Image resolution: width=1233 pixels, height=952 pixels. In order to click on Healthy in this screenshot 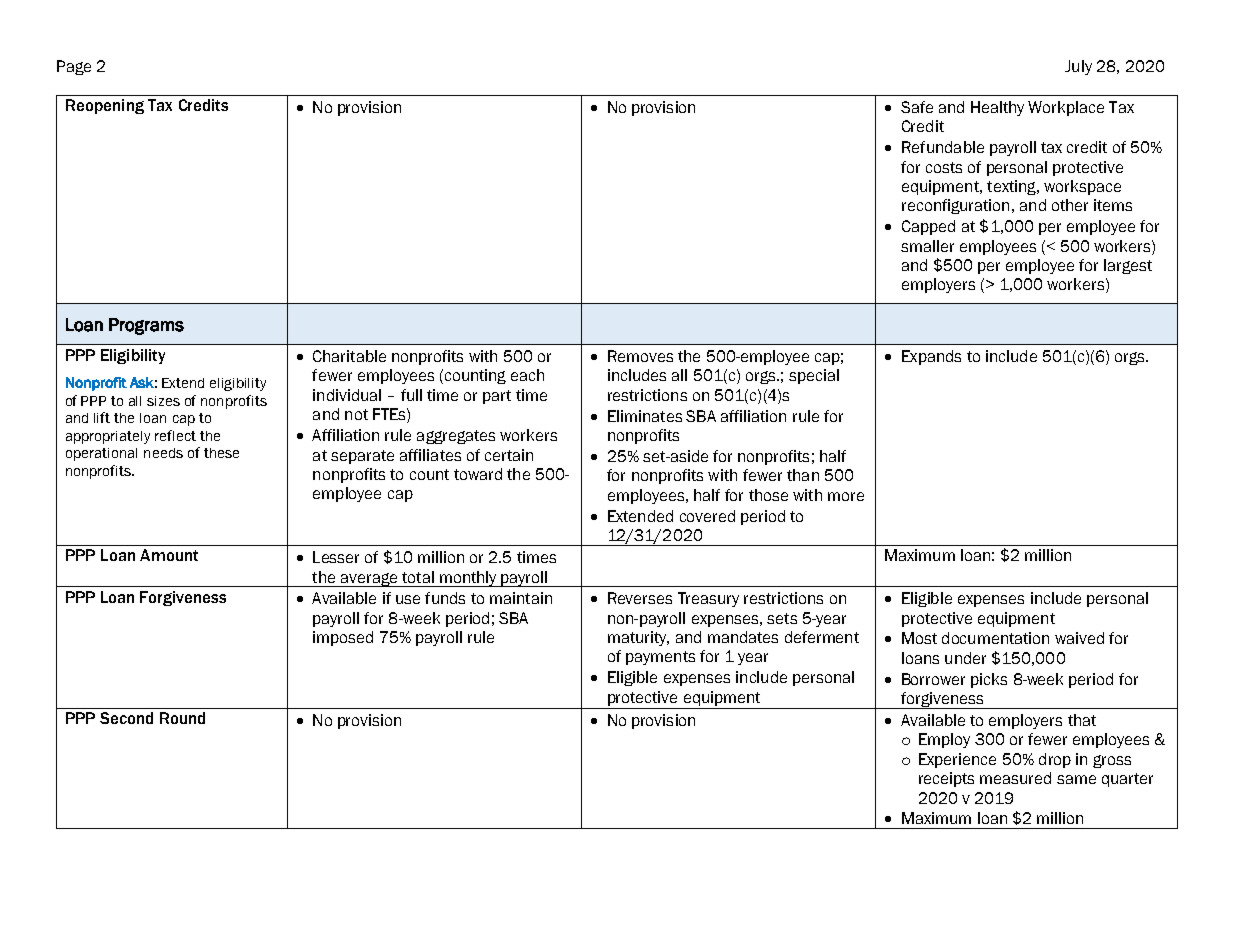, I will do `click(997, 108)`.
